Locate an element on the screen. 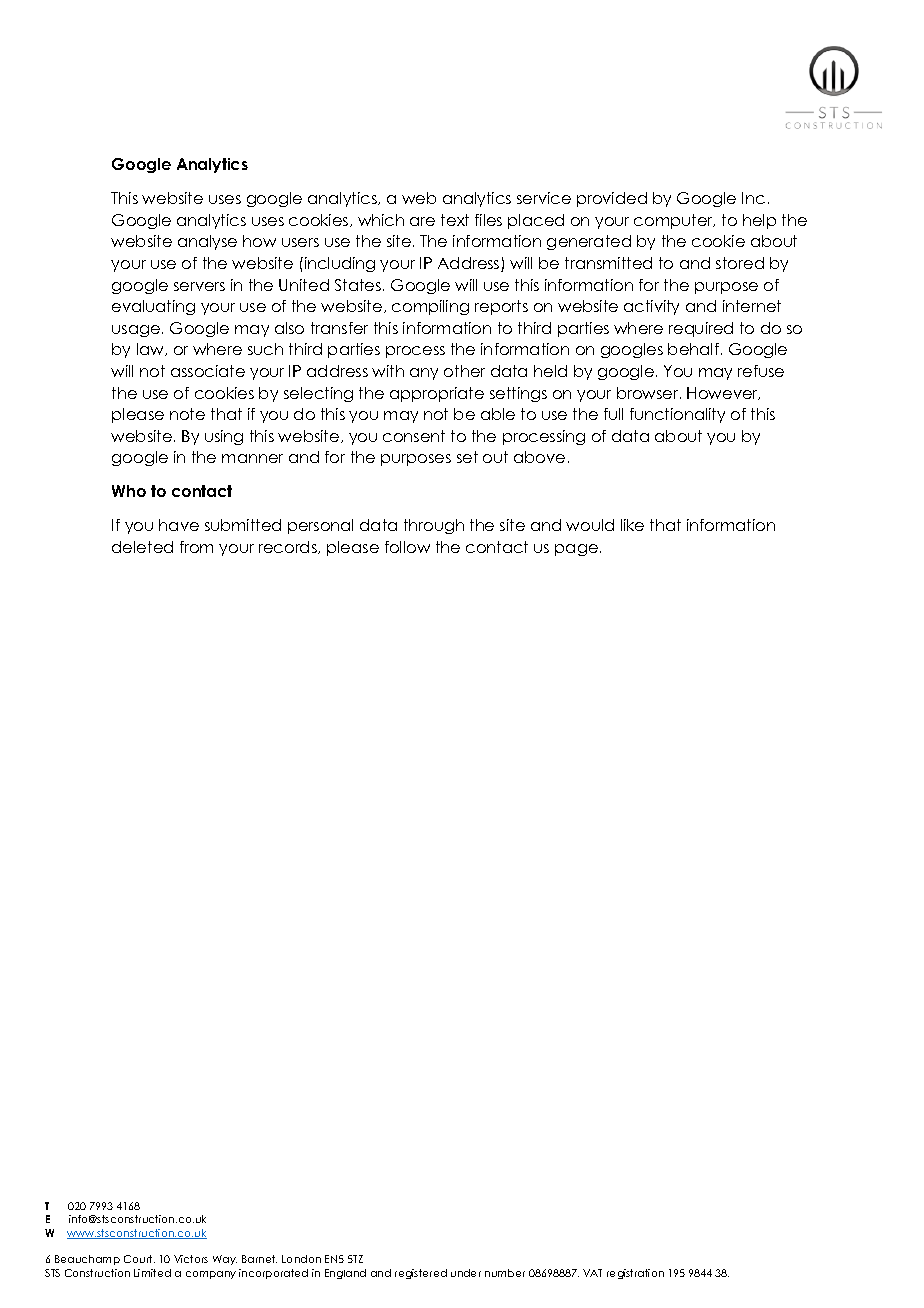 The image size is (924, 1308). like is located at coordinates (632, 525).
